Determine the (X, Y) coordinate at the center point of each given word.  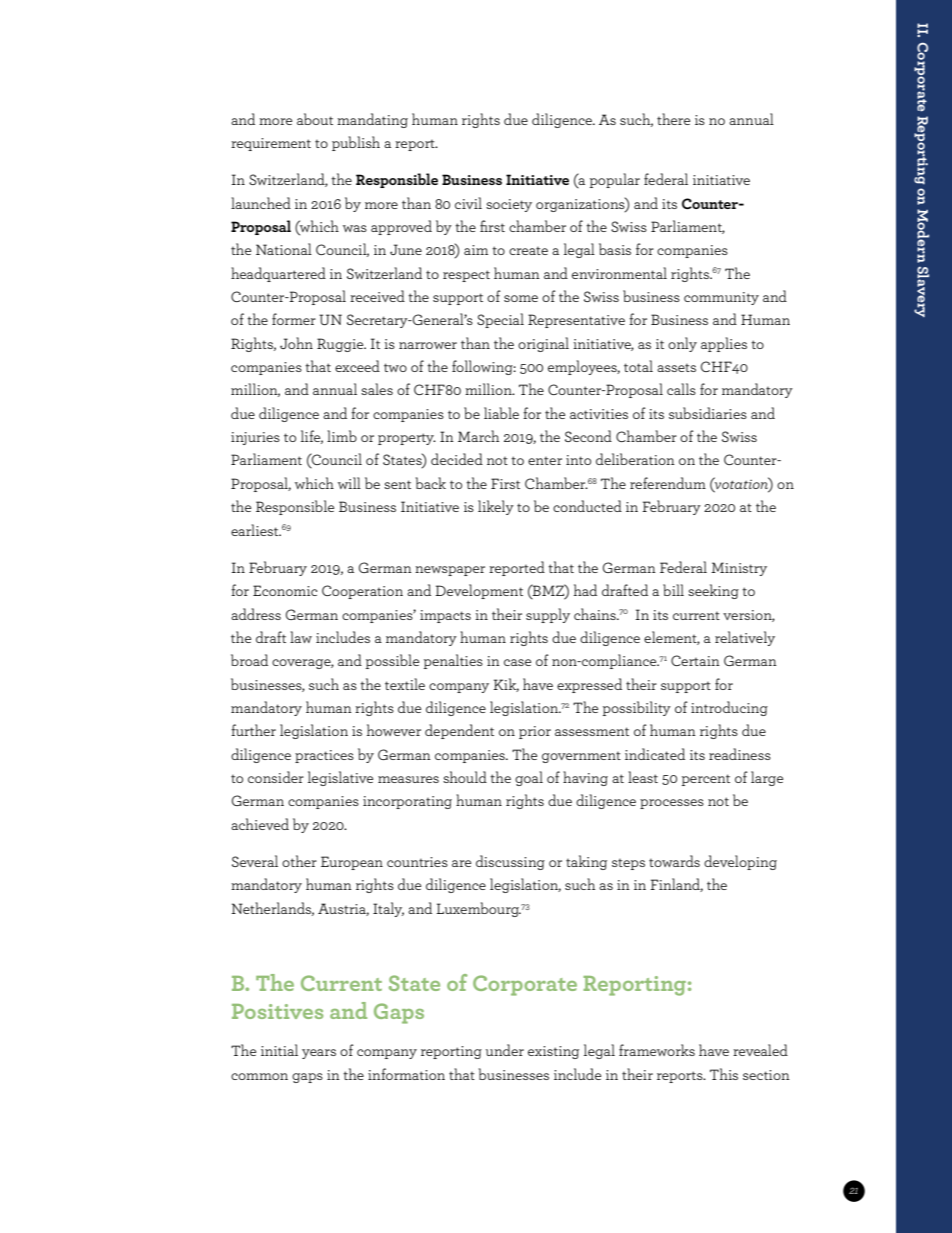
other (299, 861)
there (673, 119)
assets (676, 368)
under (505, 1050)
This (724, 1074)
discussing (510, 862)
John (296, 343)
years (319, 1054)
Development (479, 591)
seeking (713, 591)
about (315, 119)
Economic (285, 590)
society (509, 205)
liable (501, 413)
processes (672, 804)
